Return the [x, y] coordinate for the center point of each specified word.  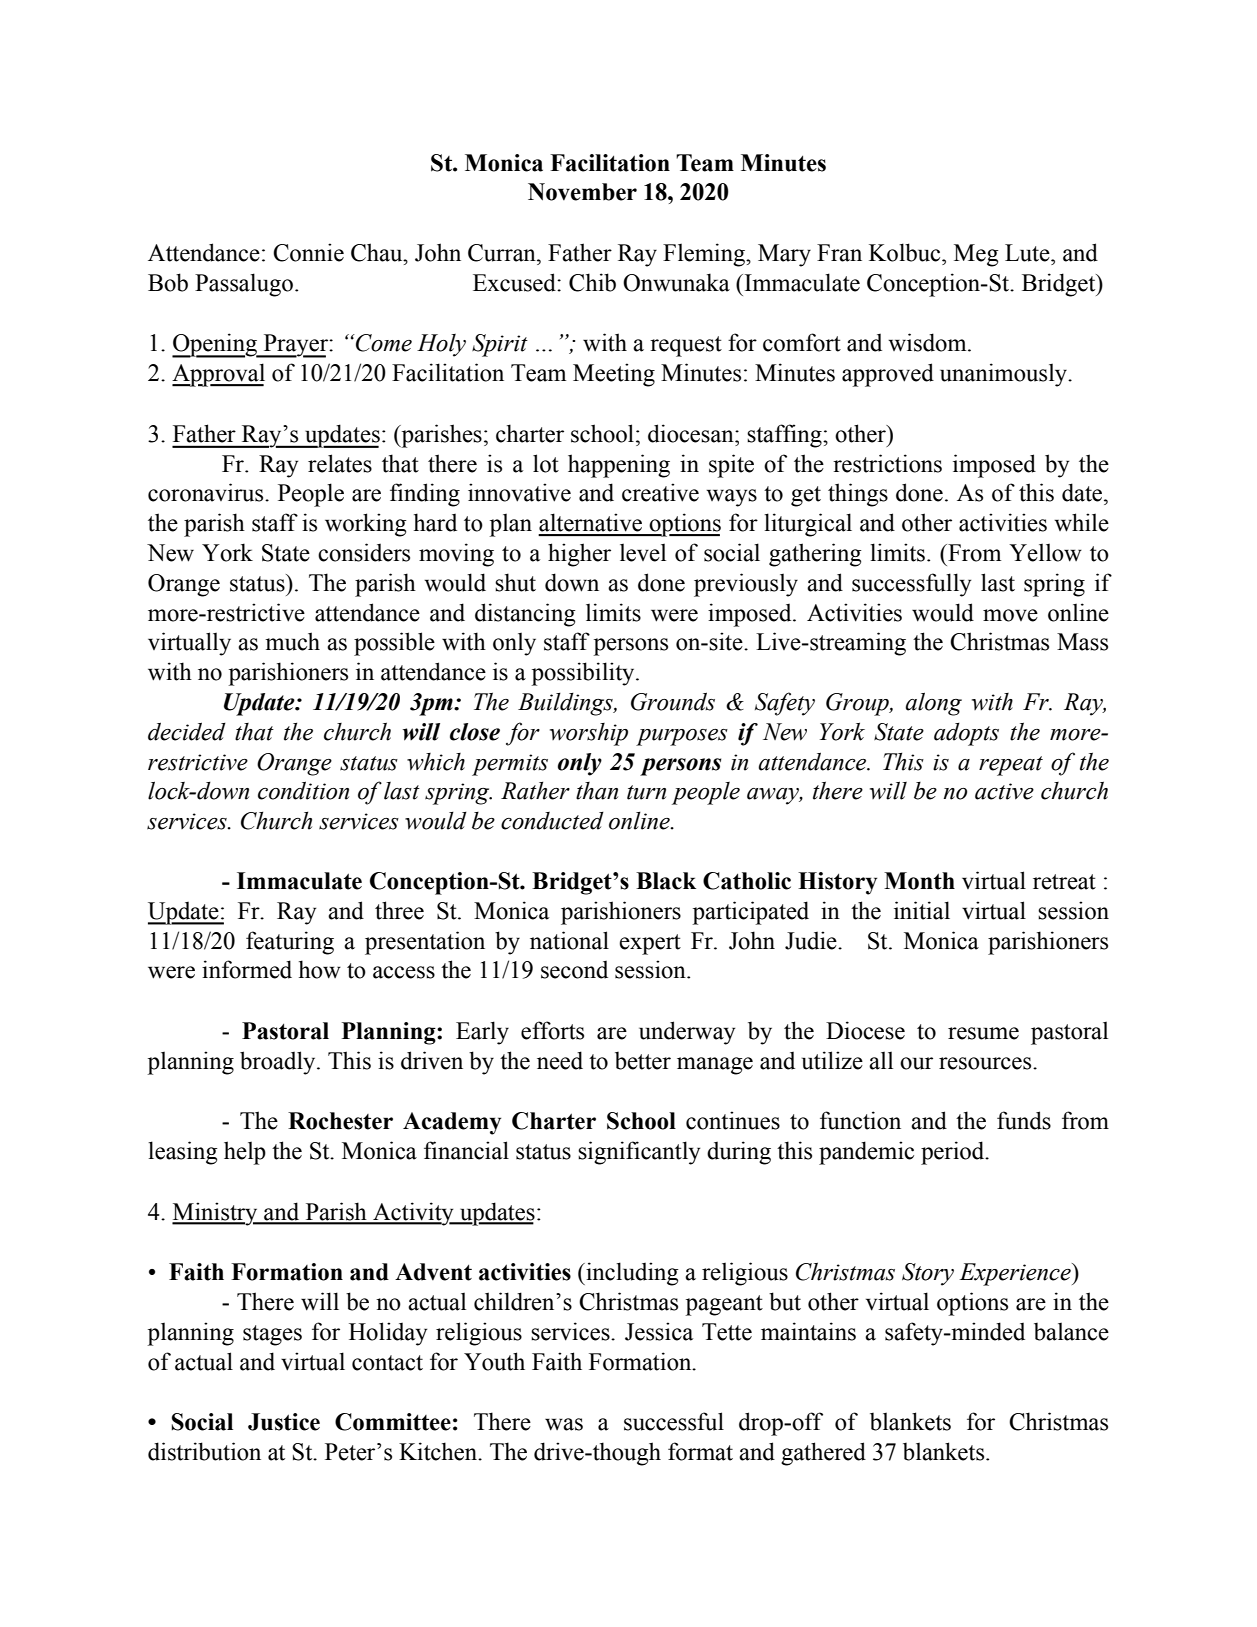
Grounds [673, 701]
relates [340, 463]
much [292, 641]
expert [650, 944]
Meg [976, 255]
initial [922, 910]
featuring [290, 943]
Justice [284, 1422]
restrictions [887, 463]
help [245, 1153]
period [954, 1153]
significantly [639, 1153]
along [933, 704]
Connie [308, 252]
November [582, 192]
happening [619, 466]
